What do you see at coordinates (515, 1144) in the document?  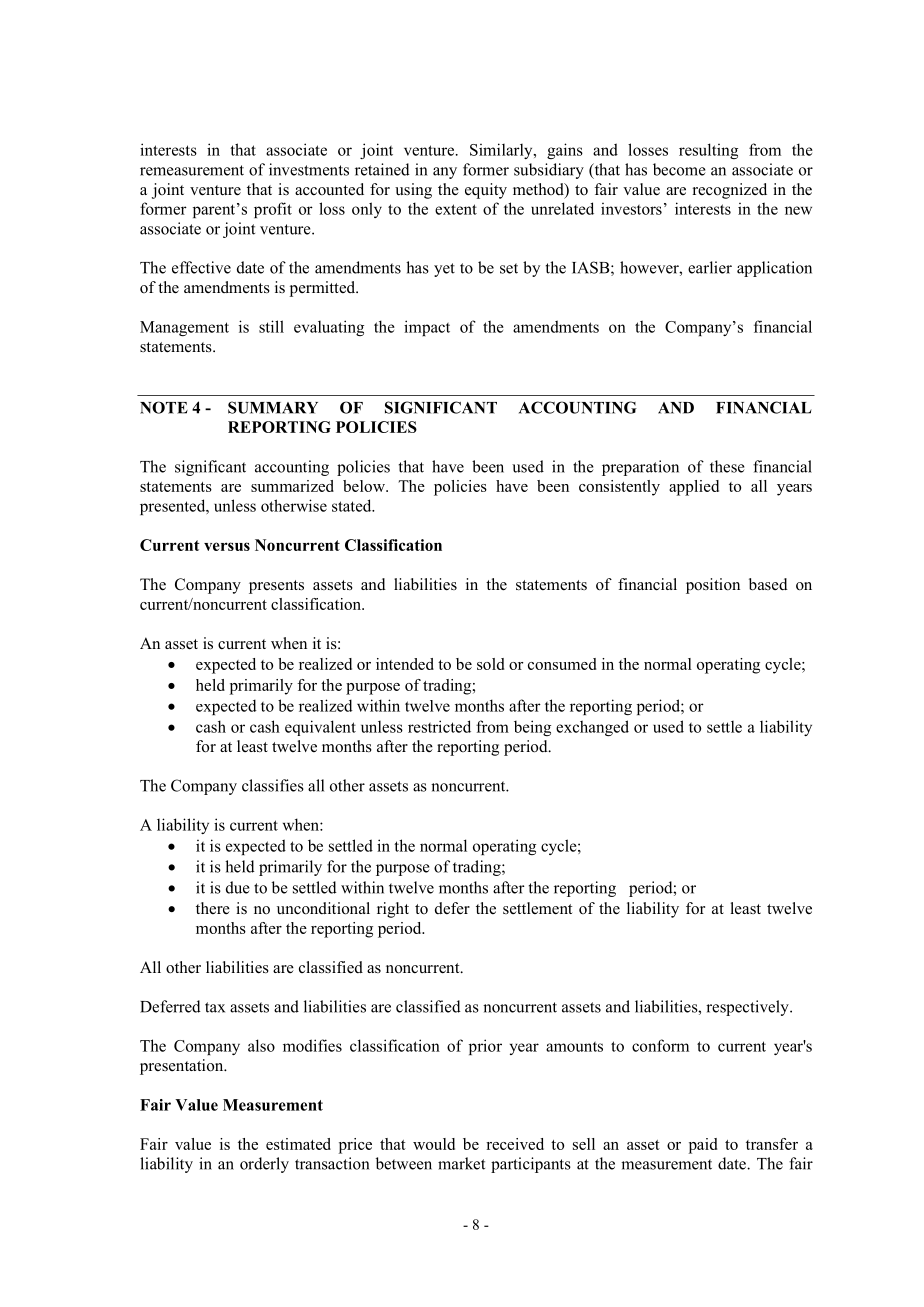 I see `received` at bounding box center [515, 1144].
